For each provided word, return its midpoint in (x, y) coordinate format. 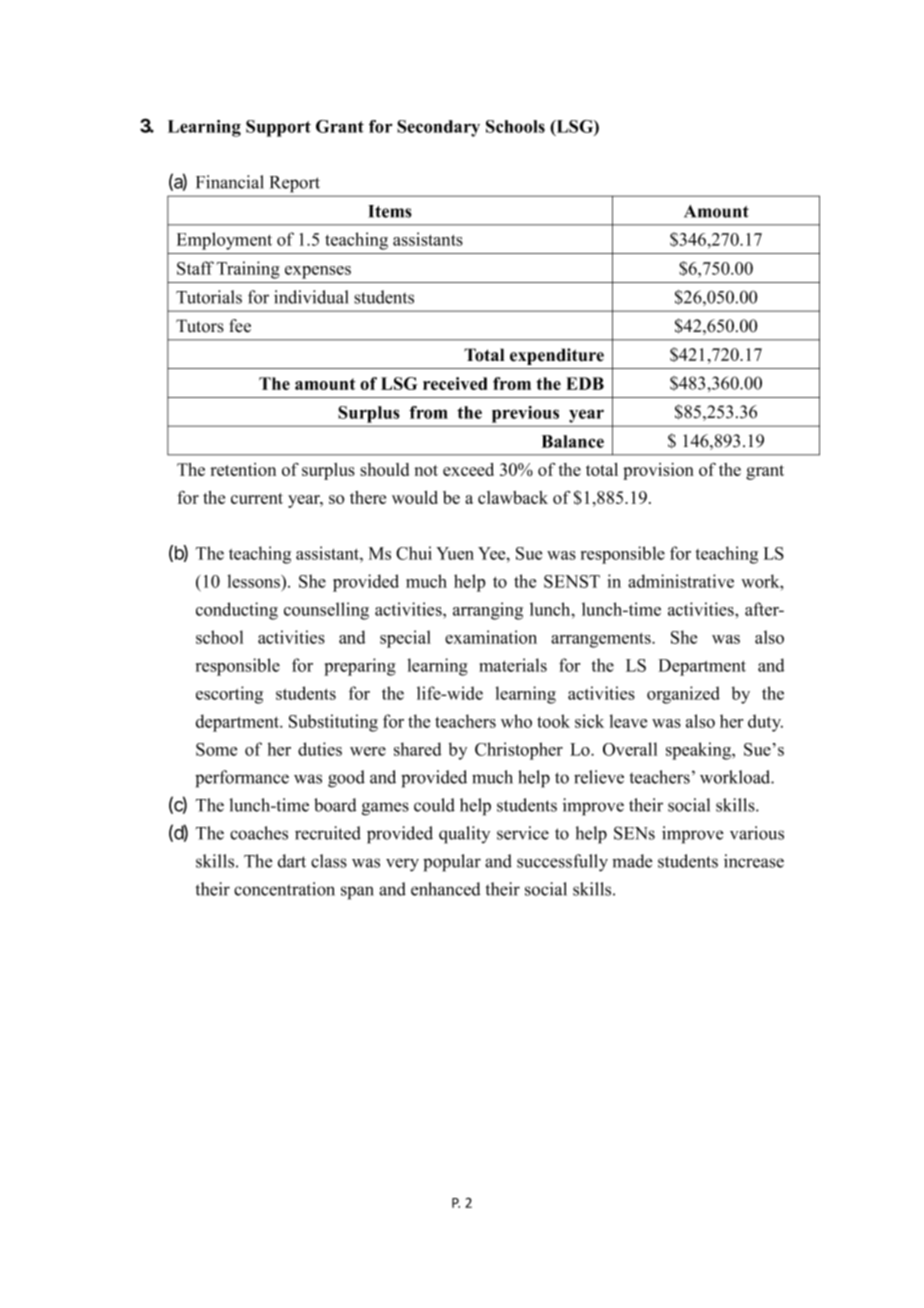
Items (390, 211)
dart (292, 861)
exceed (468, 469)
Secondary (438, 128)
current (257, 498)
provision (658, 471)
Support (278, 128)
